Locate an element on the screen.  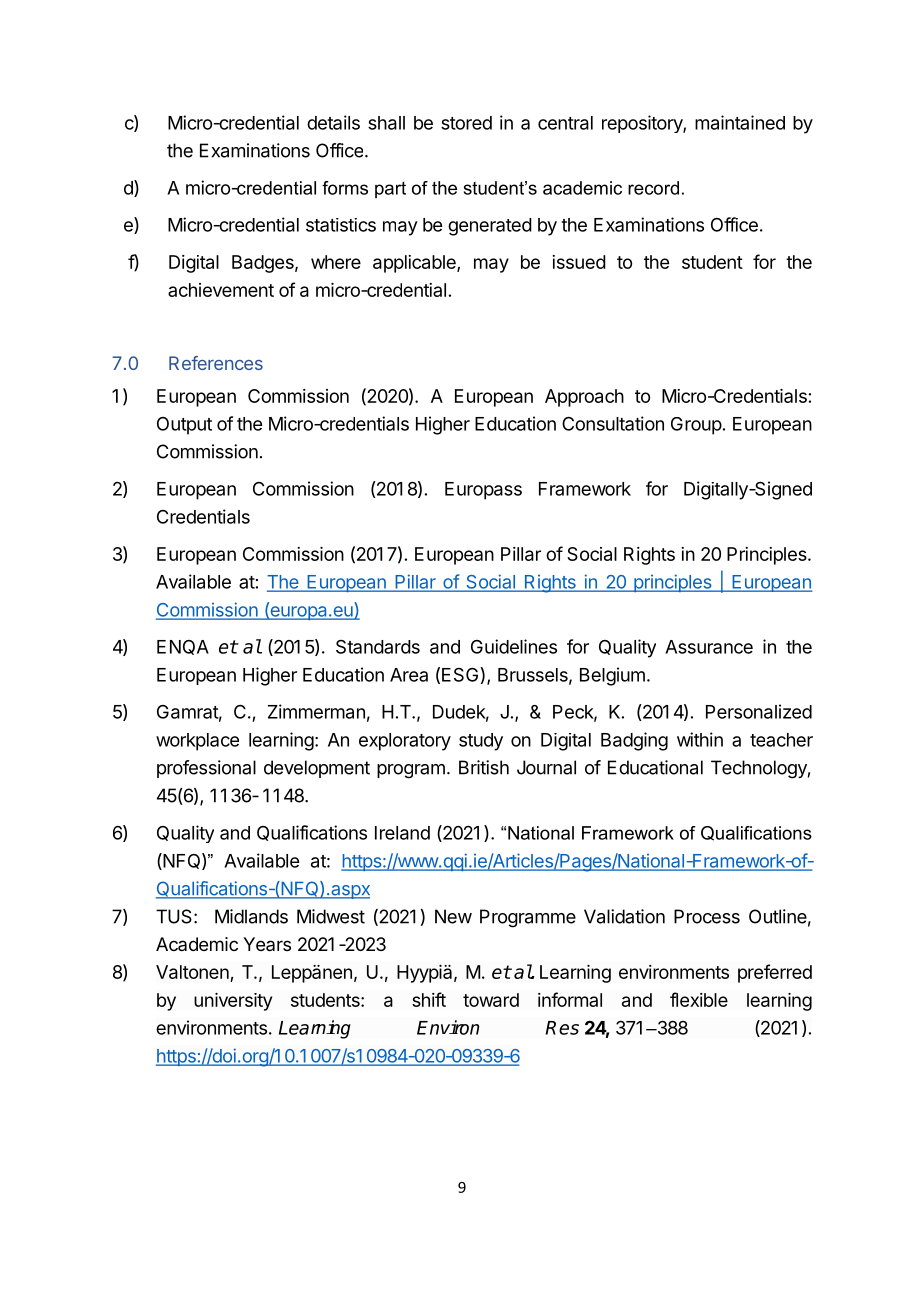
stored is located at coordinates (466, 123).
